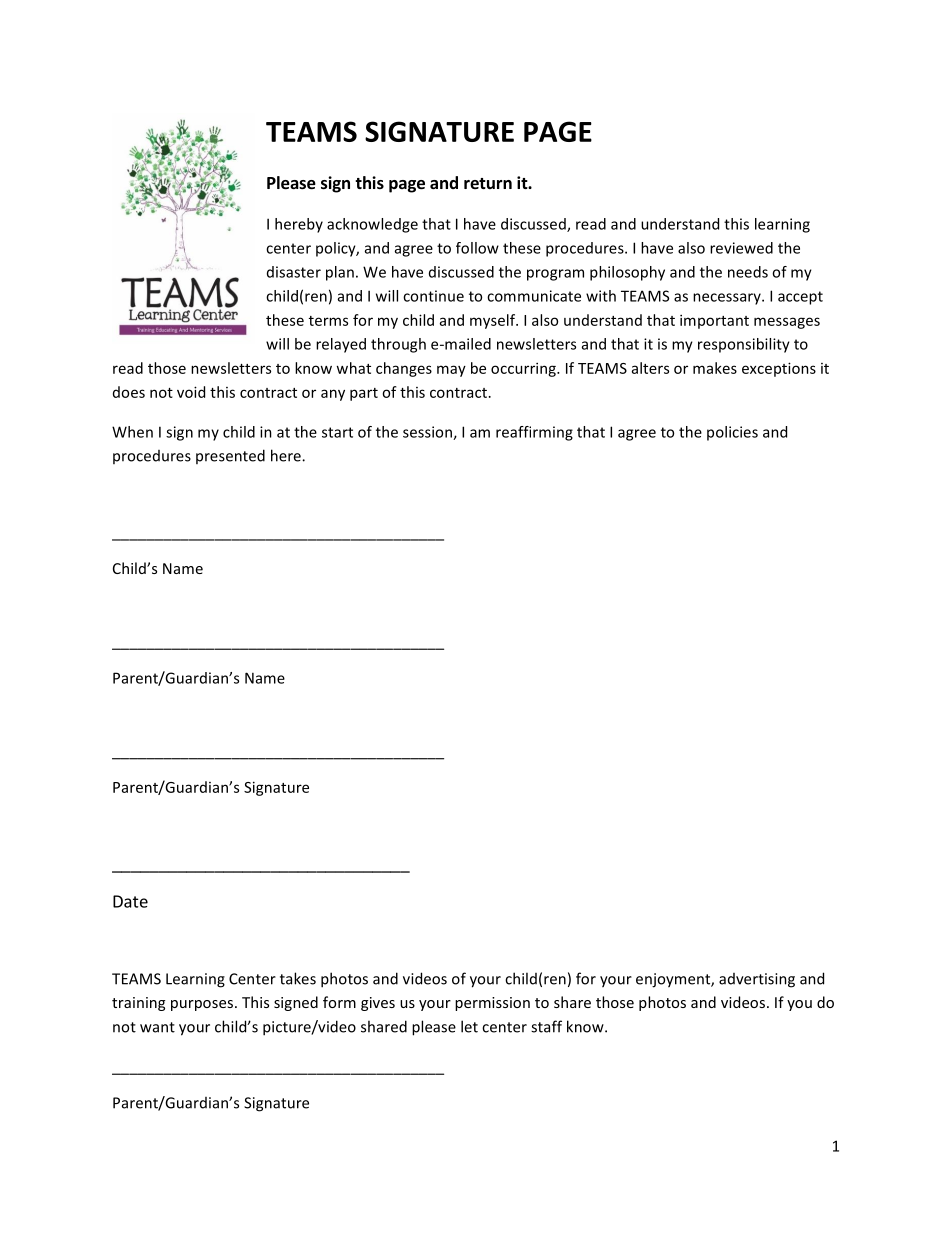 The width and height of the screenshot is (952, 1233). What do you see at coordinates (534, 433) in the screenshot?
I see `reaffirming` at bounding box center [534, 433].
